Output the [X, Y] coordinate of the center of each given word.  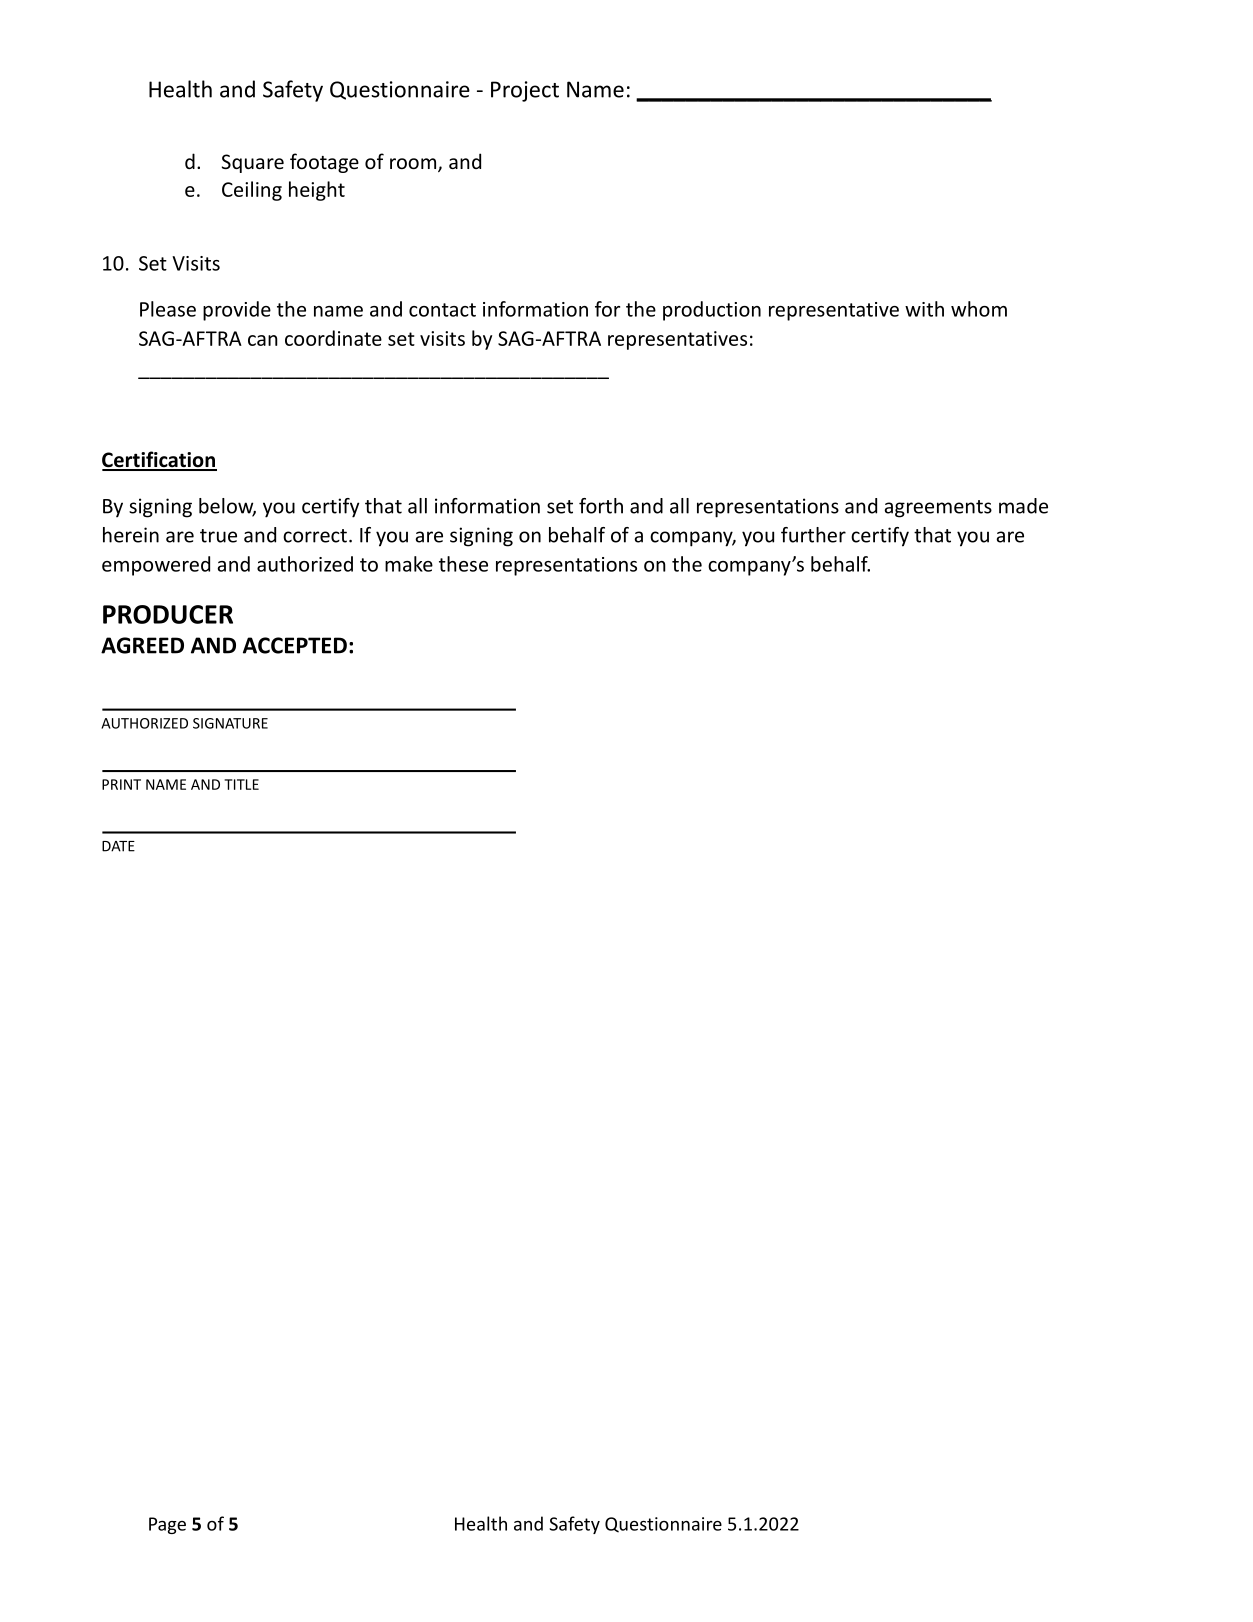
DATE [118, 846]
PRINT [121, 784]
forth [601, 506]
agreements [938, 509]
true [218, 536]
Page [167, 1525]
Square [253, 163]
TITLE [241, 784]
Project [525, 91]
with [924, 309]
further [813, 535]
